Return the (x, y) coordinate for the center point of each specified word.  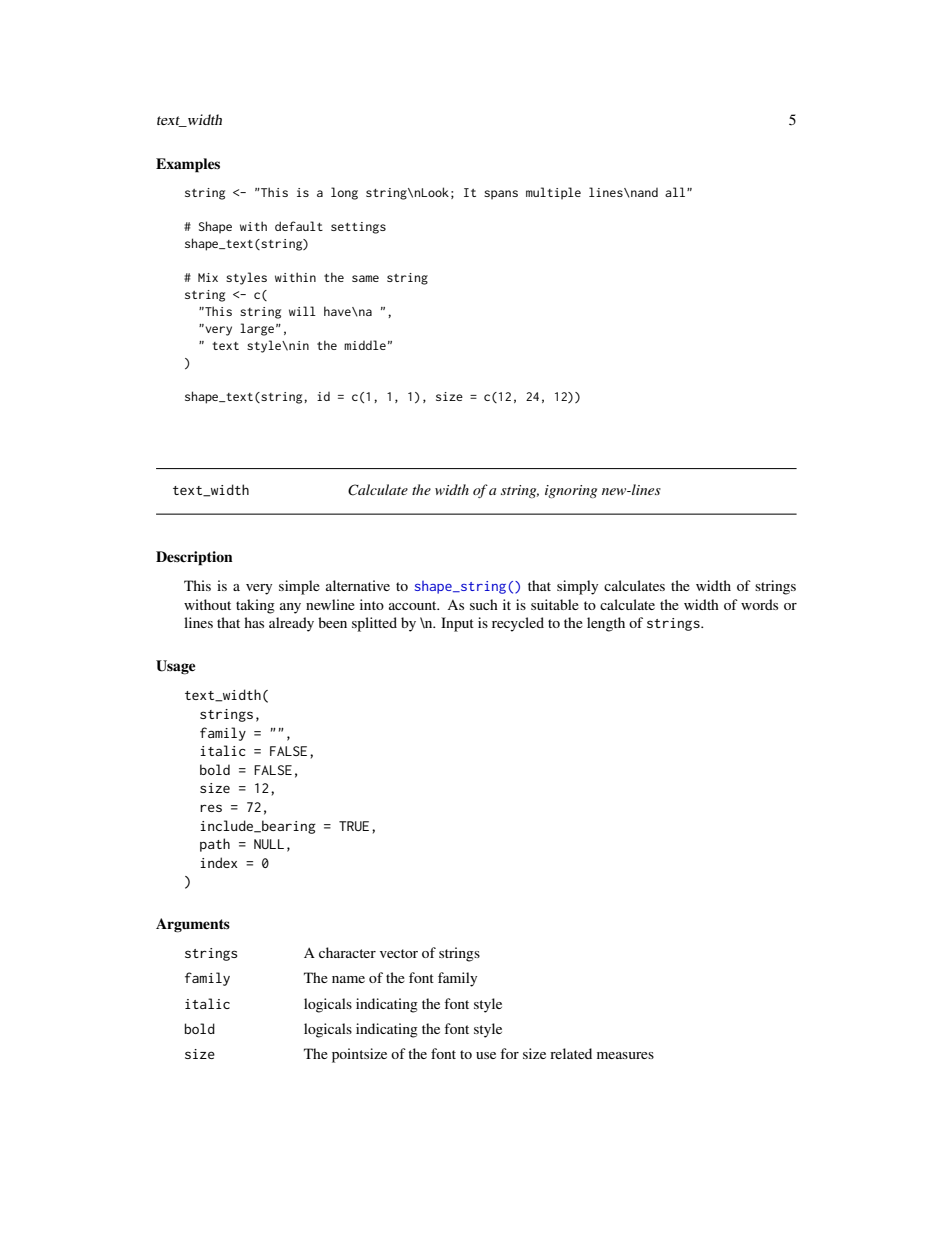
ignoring (571, 491)
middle (365, 345)
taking (255, 606)
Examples (188, 165)
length (606, 624)
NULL (269, 844)
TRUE (354, 826)
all (676, 192)
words (759, 604)
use (486, 1055)
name (348, 979)
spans (501, 195)
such (484, 604)
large (257, 329)
